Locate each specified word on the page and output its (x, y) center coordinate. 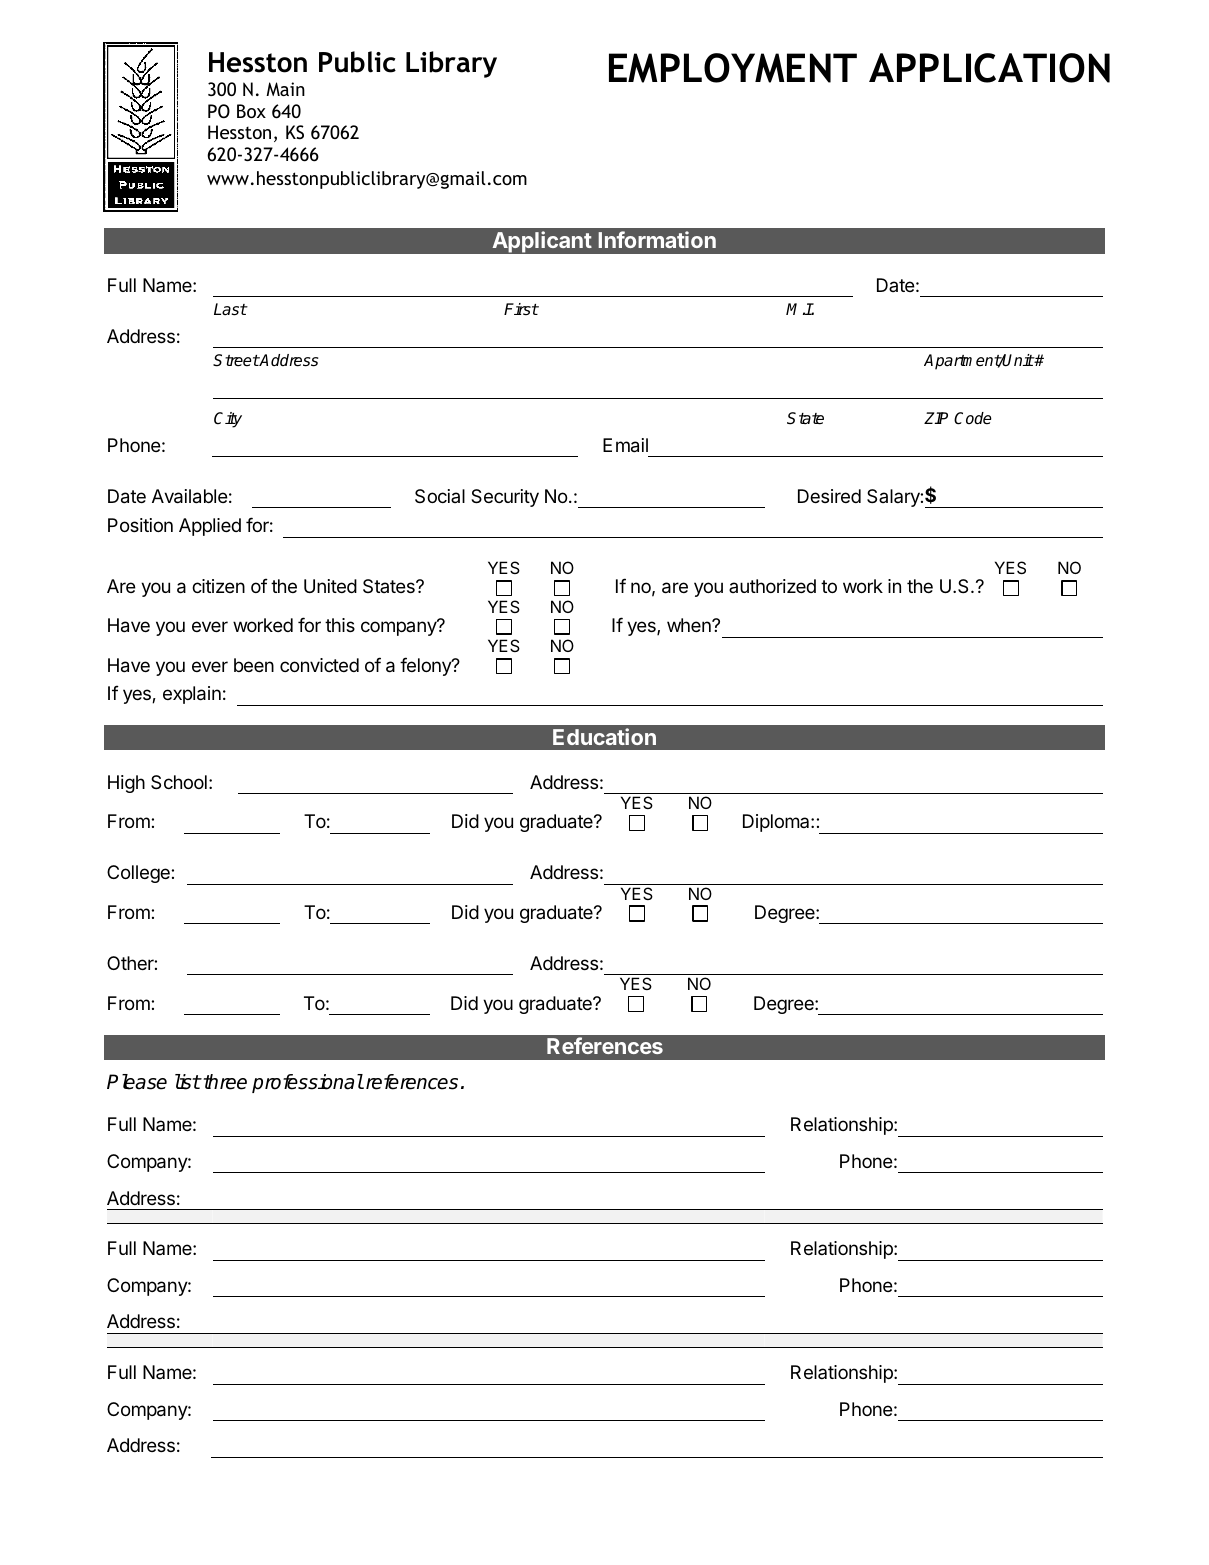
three (224, 1082)
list (188, 1082)
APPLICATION (989, 68)
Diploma (777, 823)
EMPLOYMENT (733, 68)
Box (251, 111)
